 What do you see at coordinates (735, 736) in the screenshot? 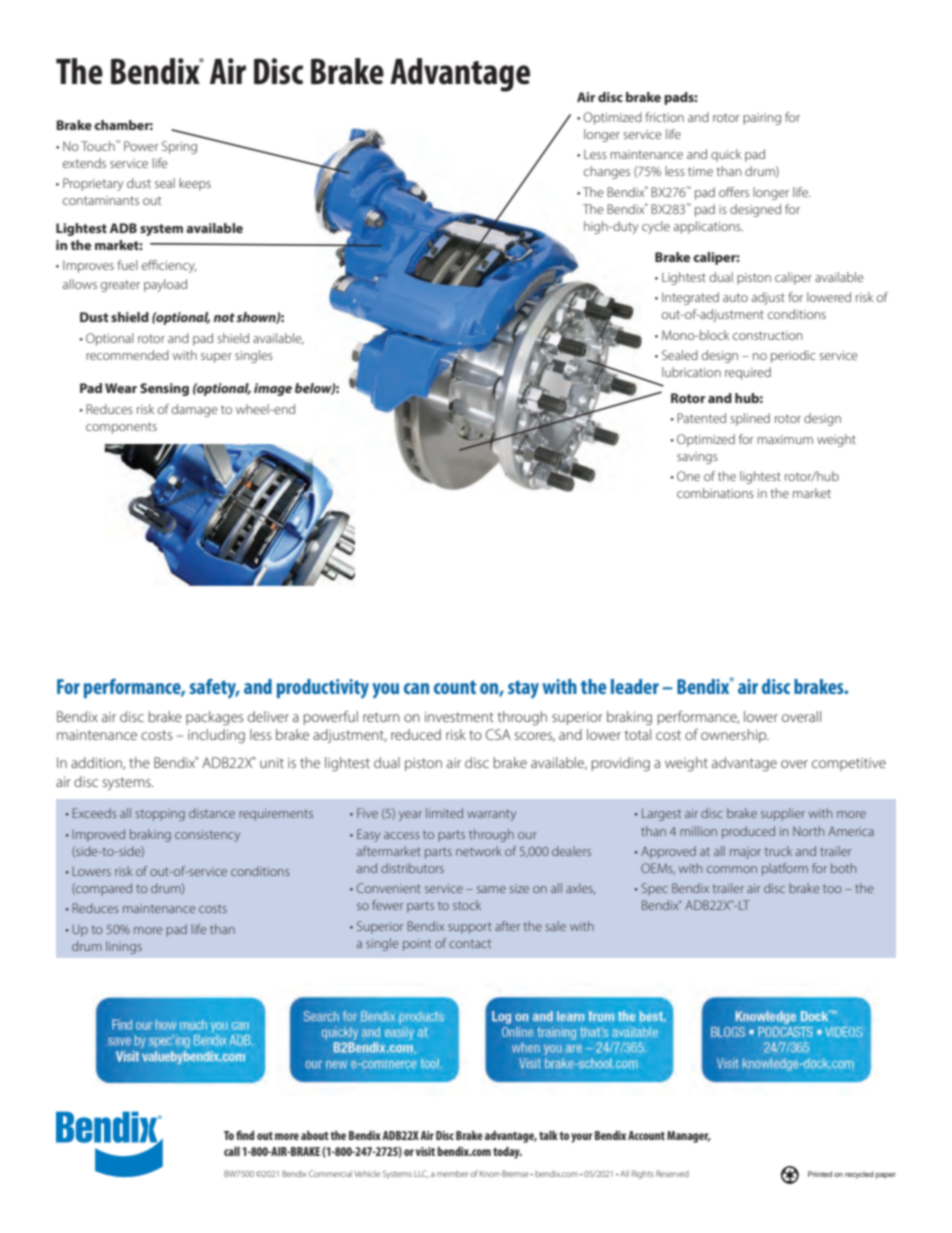
I see `ownership` at bounding box center [735, 736].
